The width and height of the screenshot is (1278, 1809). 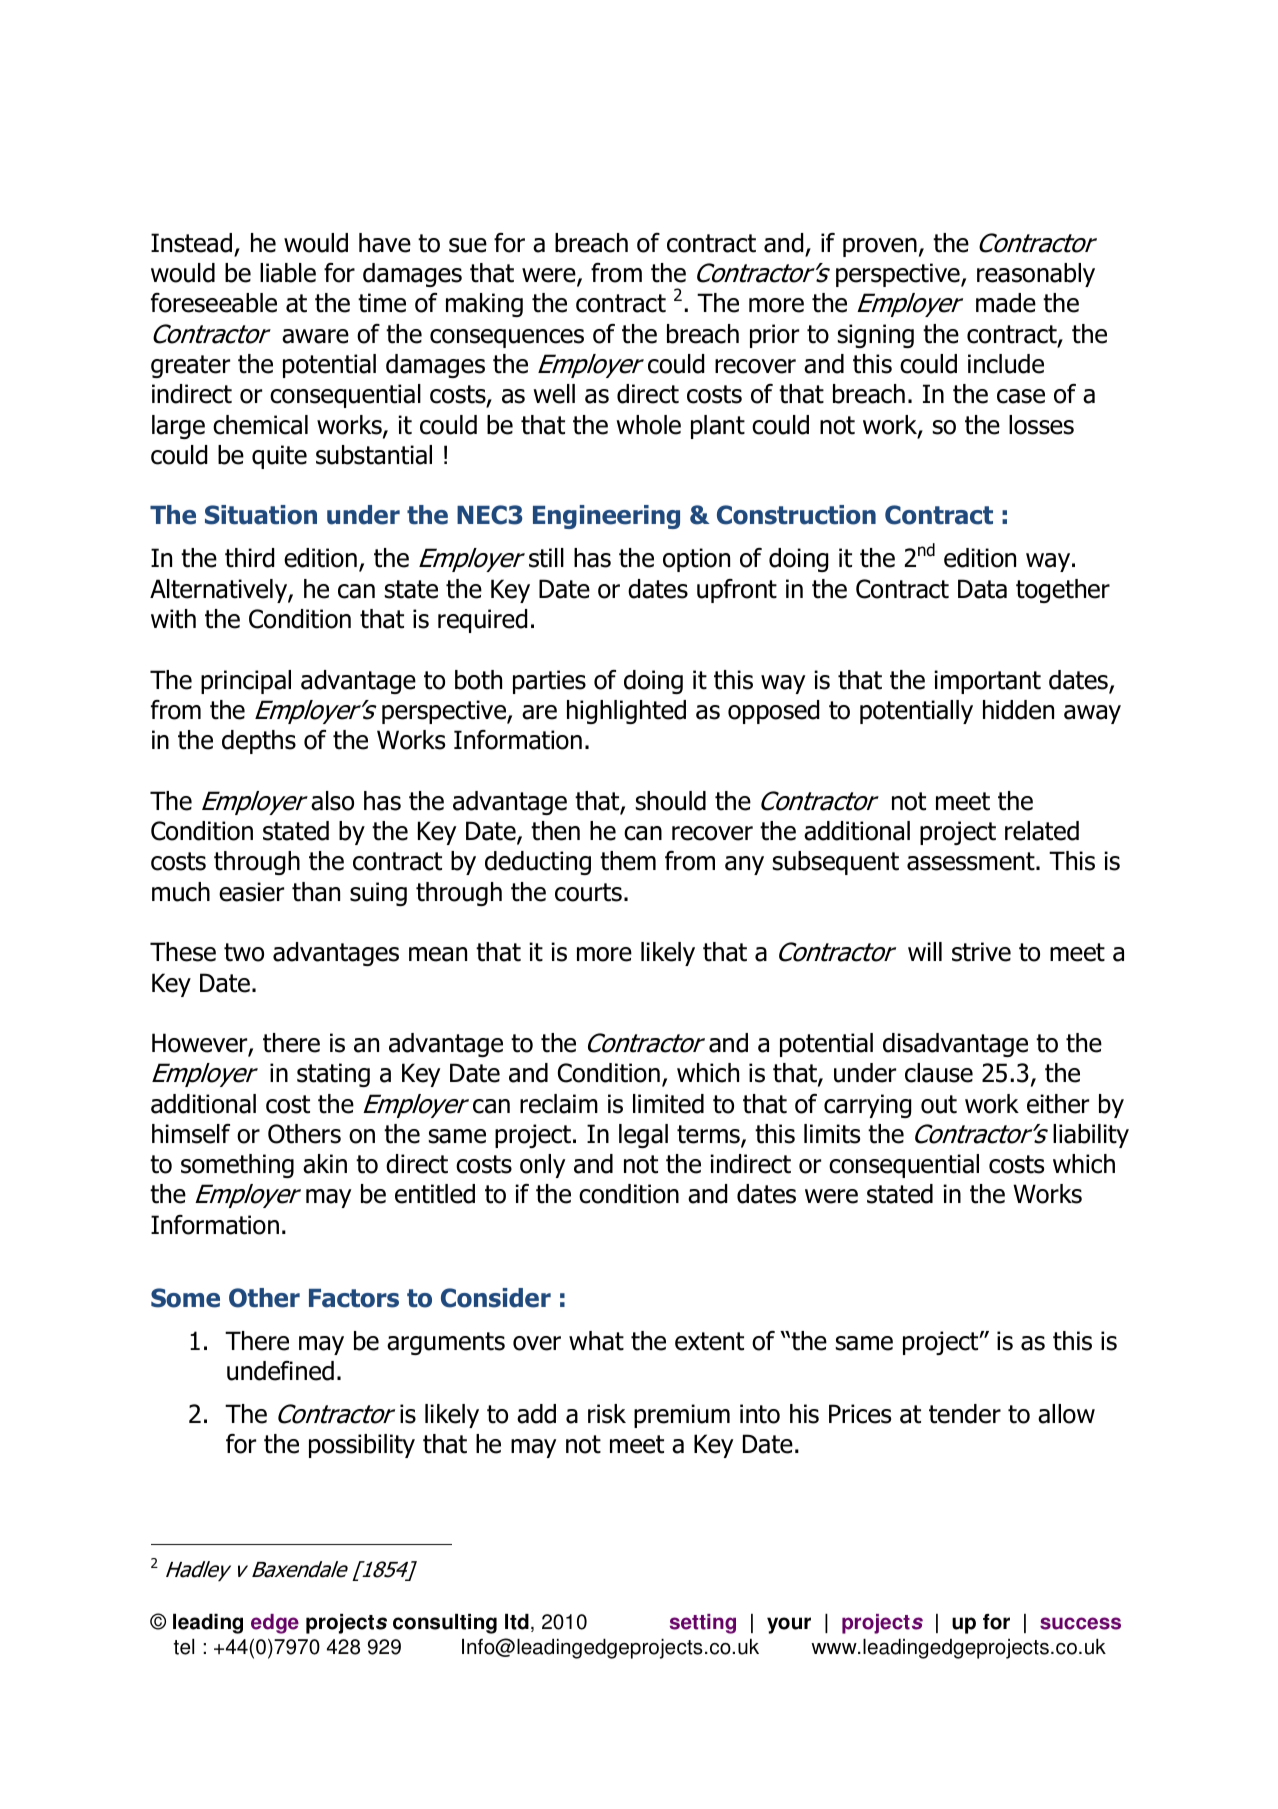 I want to click on tel, so click(x=184, y=1647).
